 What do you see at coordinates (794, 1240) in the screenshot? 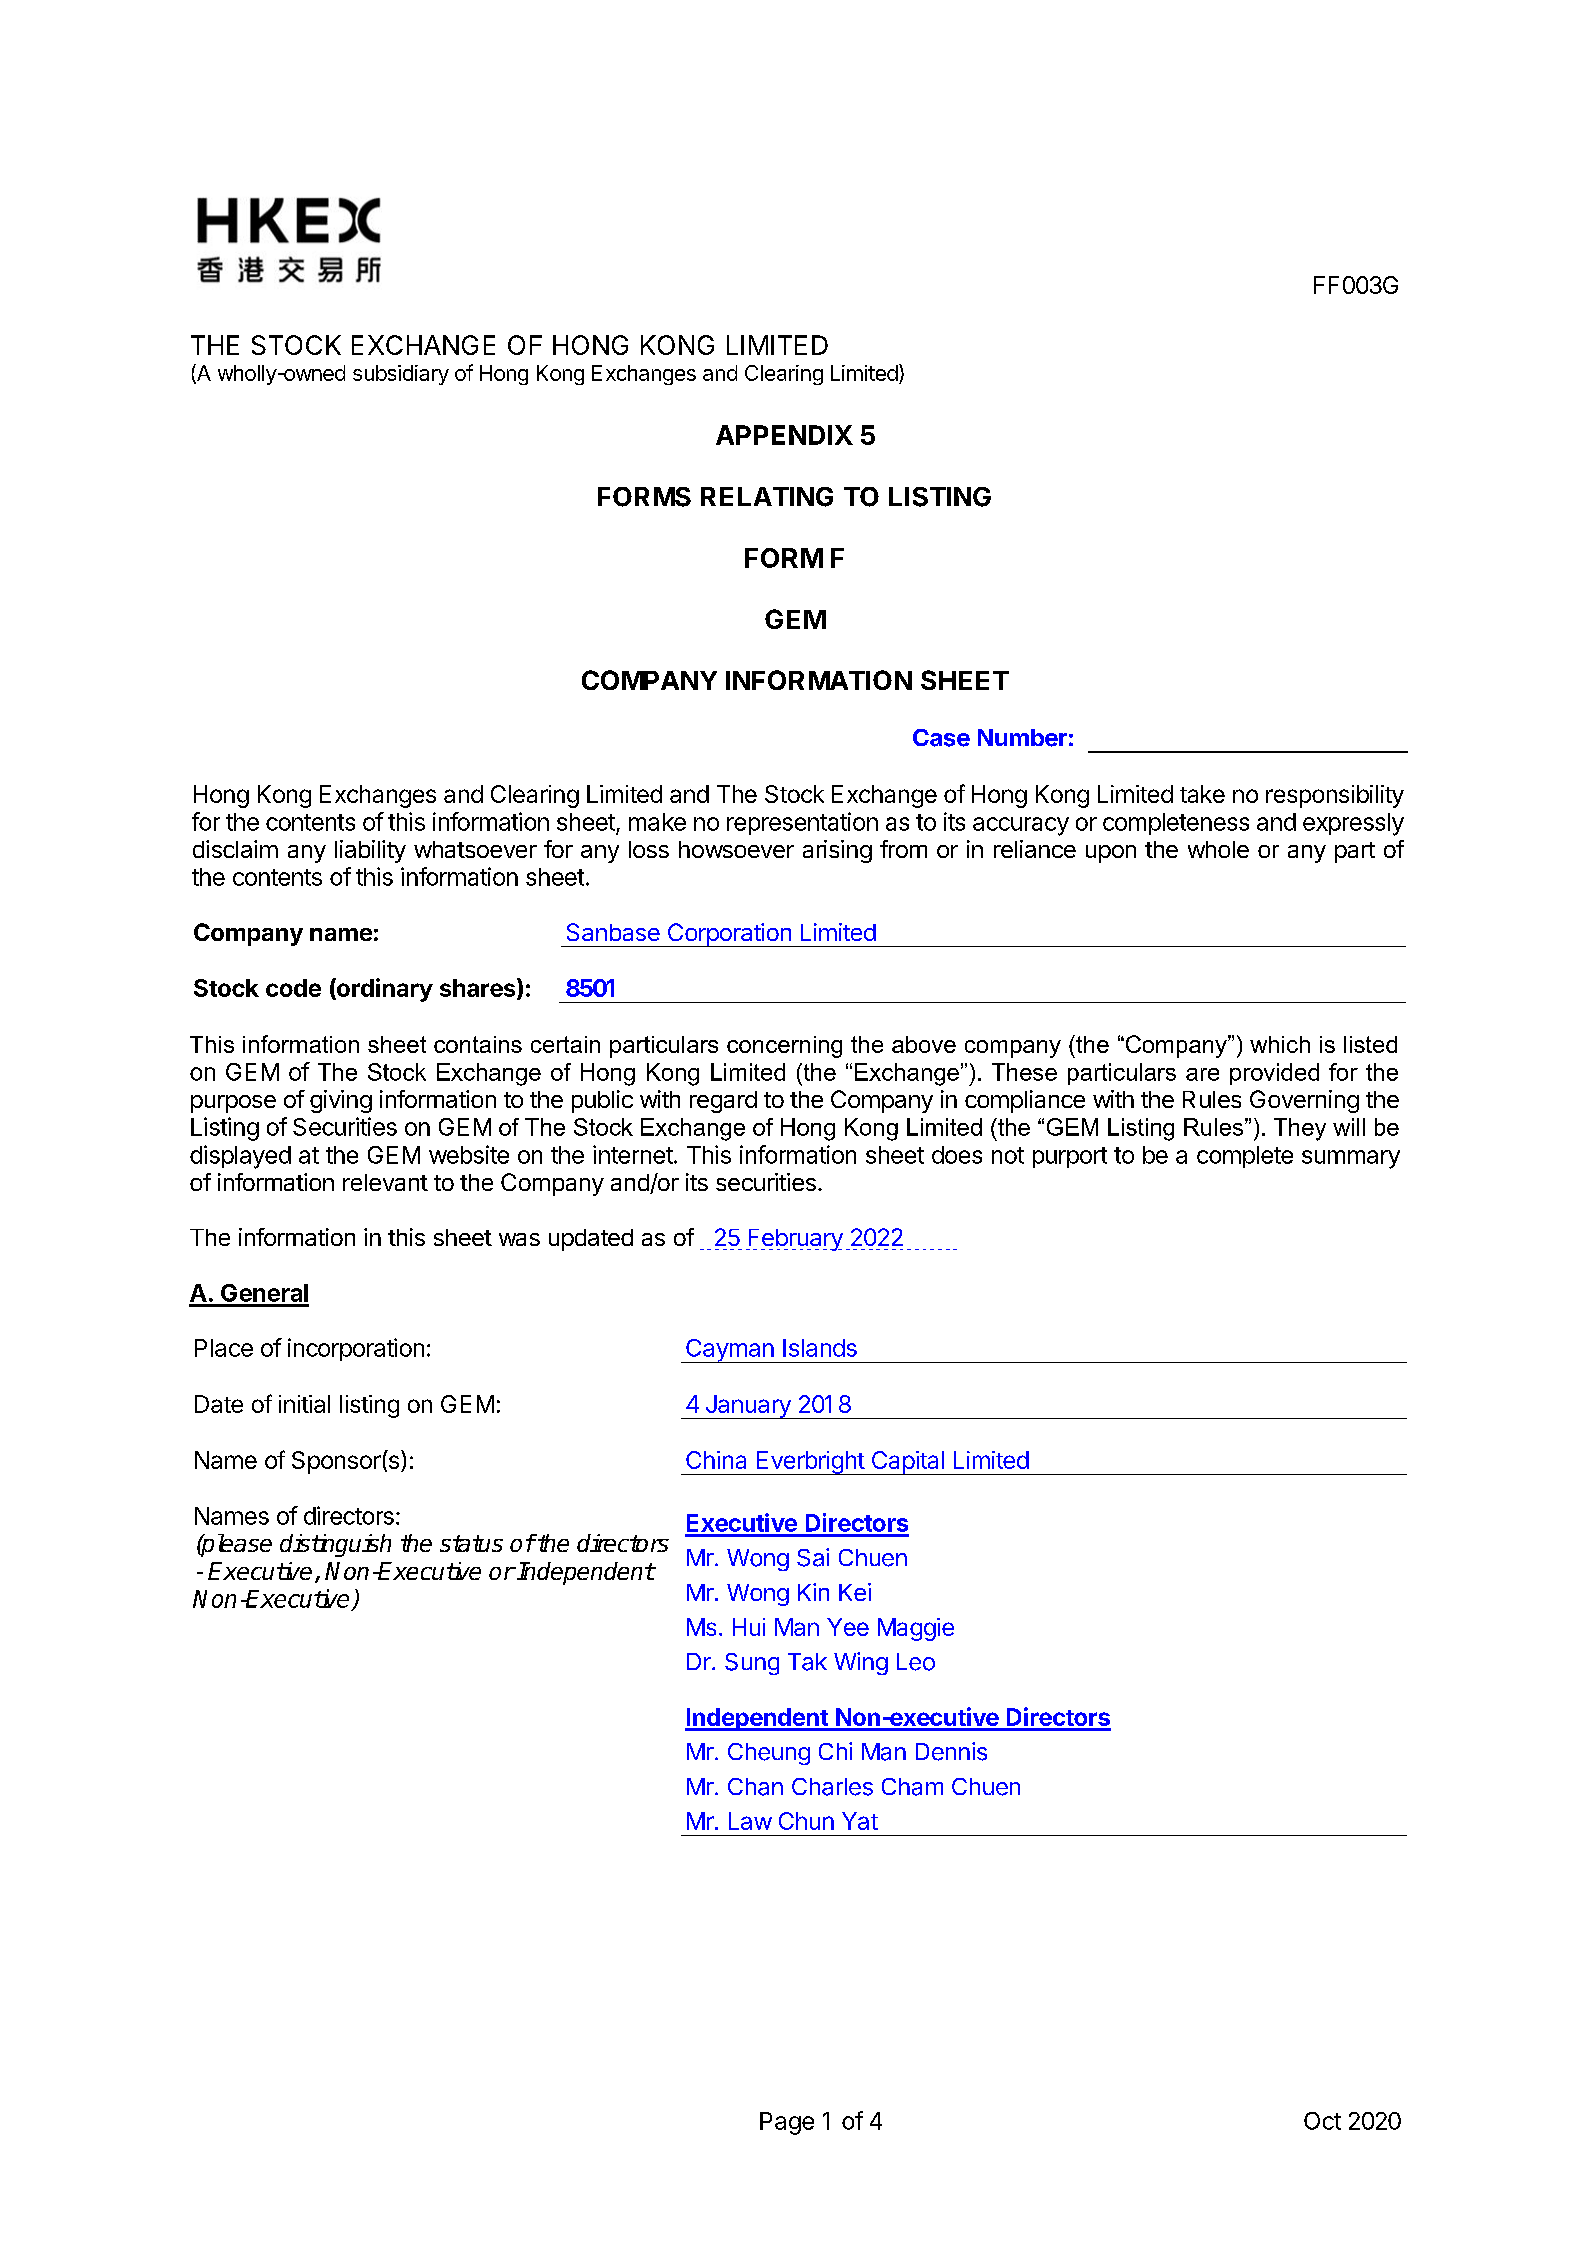
I see `February` at bounding box center [794, 1240].
